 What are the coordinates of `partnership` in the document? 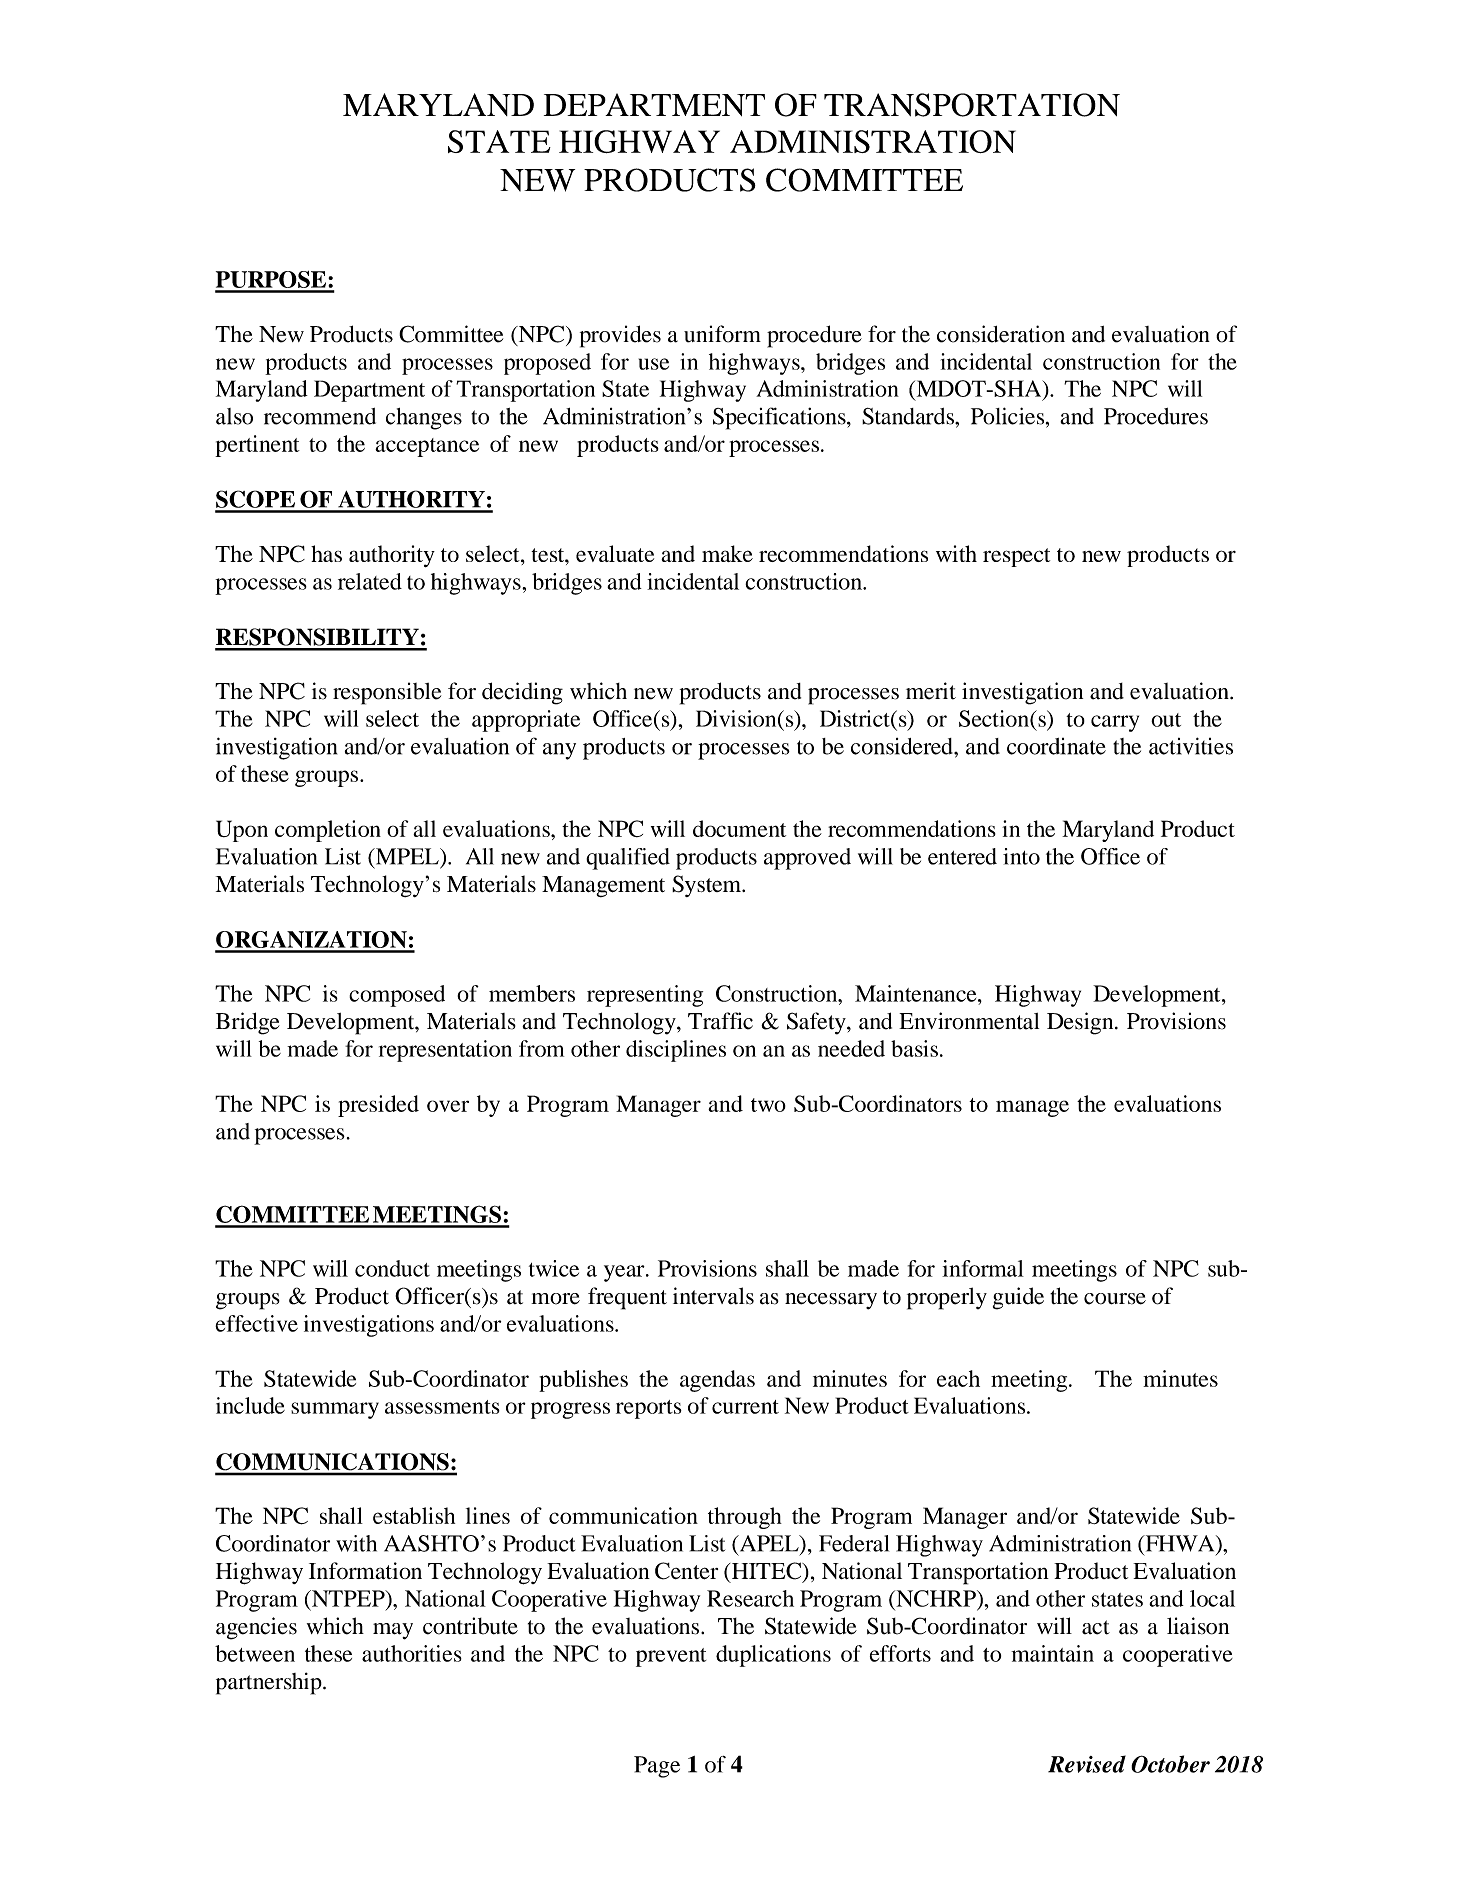 It's located at (270, 1683).
